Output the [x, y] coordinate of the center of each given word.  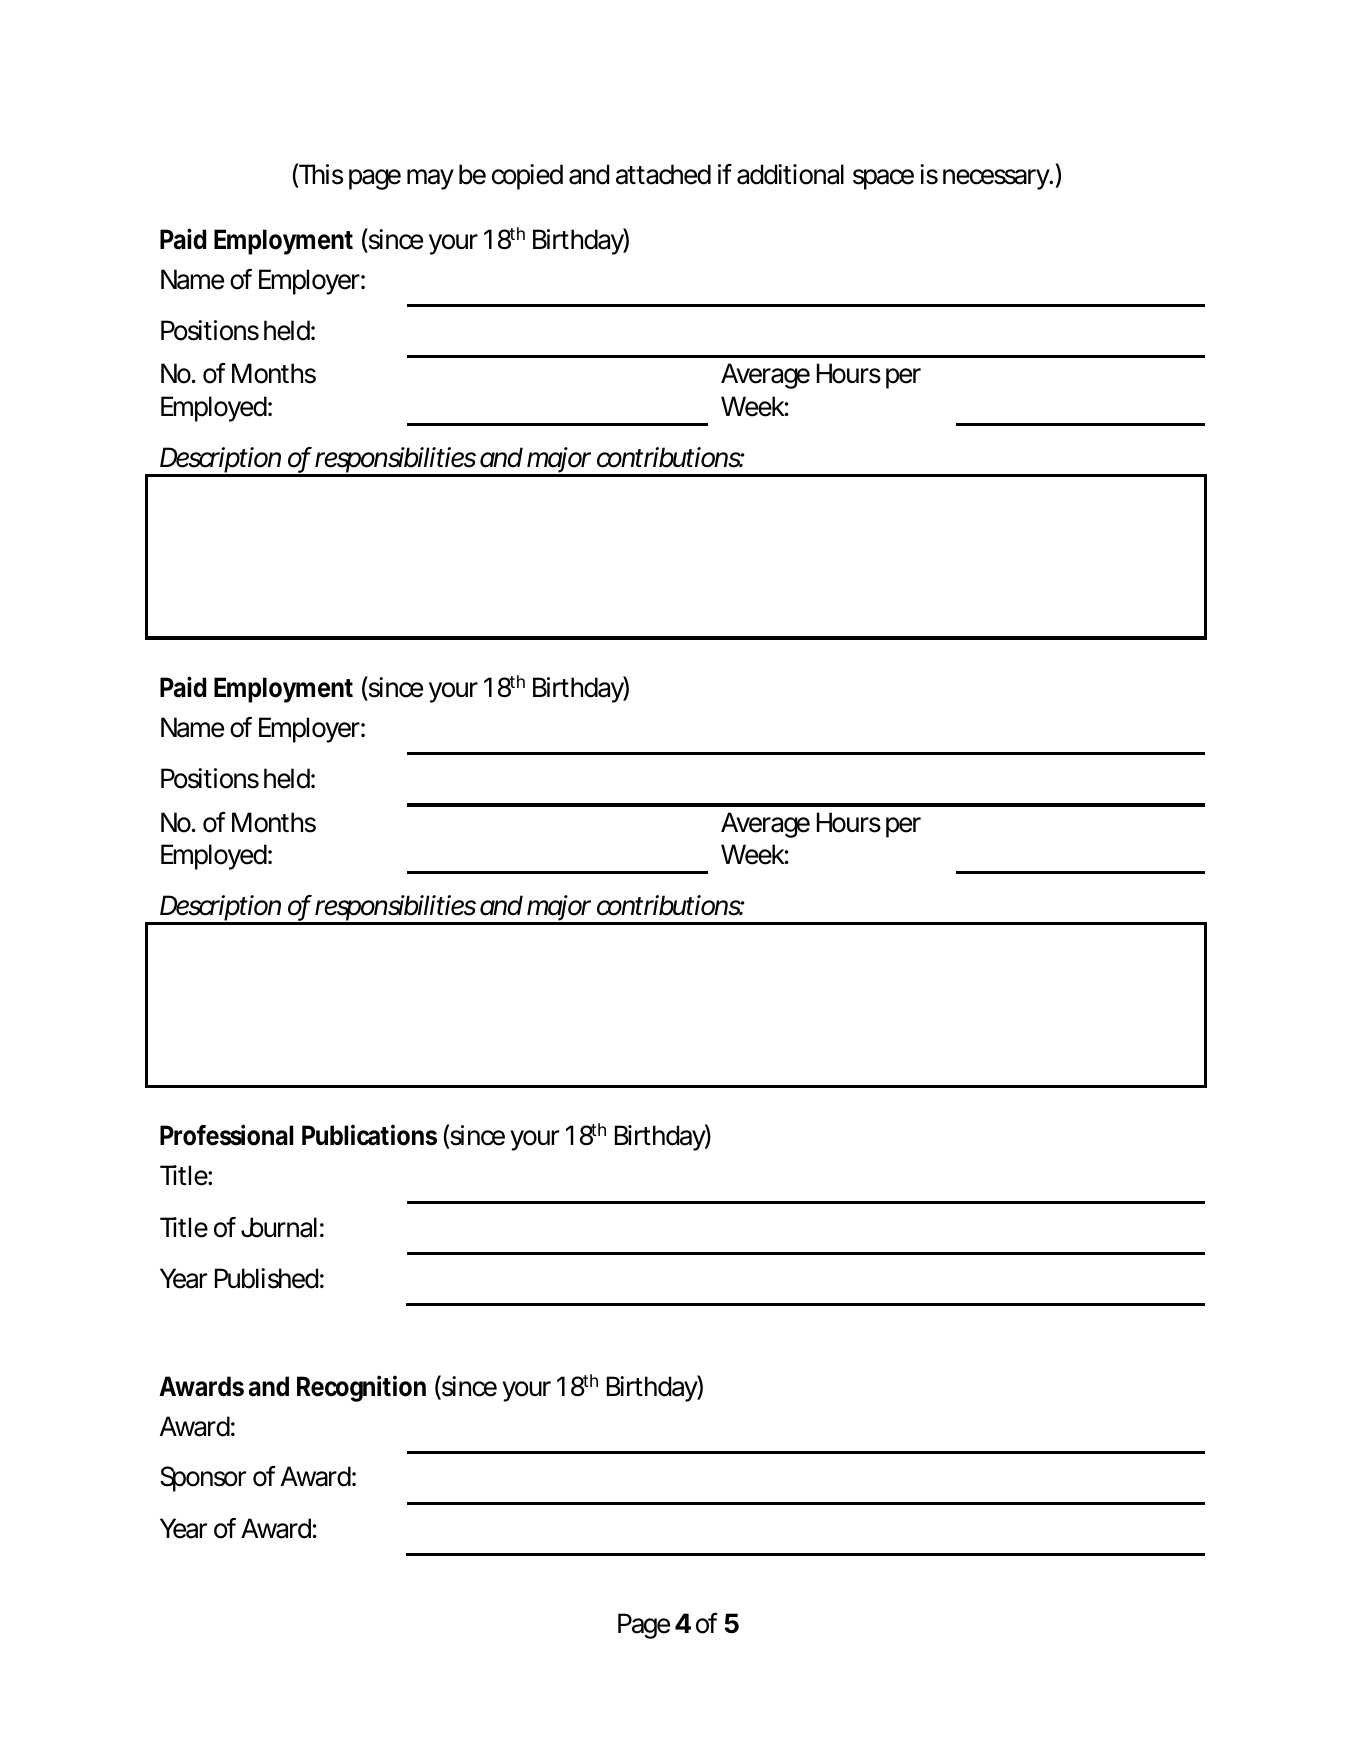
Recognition [361, 1388]
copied [527, 177]
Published [266, 1278]
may [430, 179]
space [883, 179]
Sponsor [203, 1479]
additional [790, 174]
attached [663, 174]
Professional [226, 1135]
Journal [279, 1227]
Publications [369, 1135]
